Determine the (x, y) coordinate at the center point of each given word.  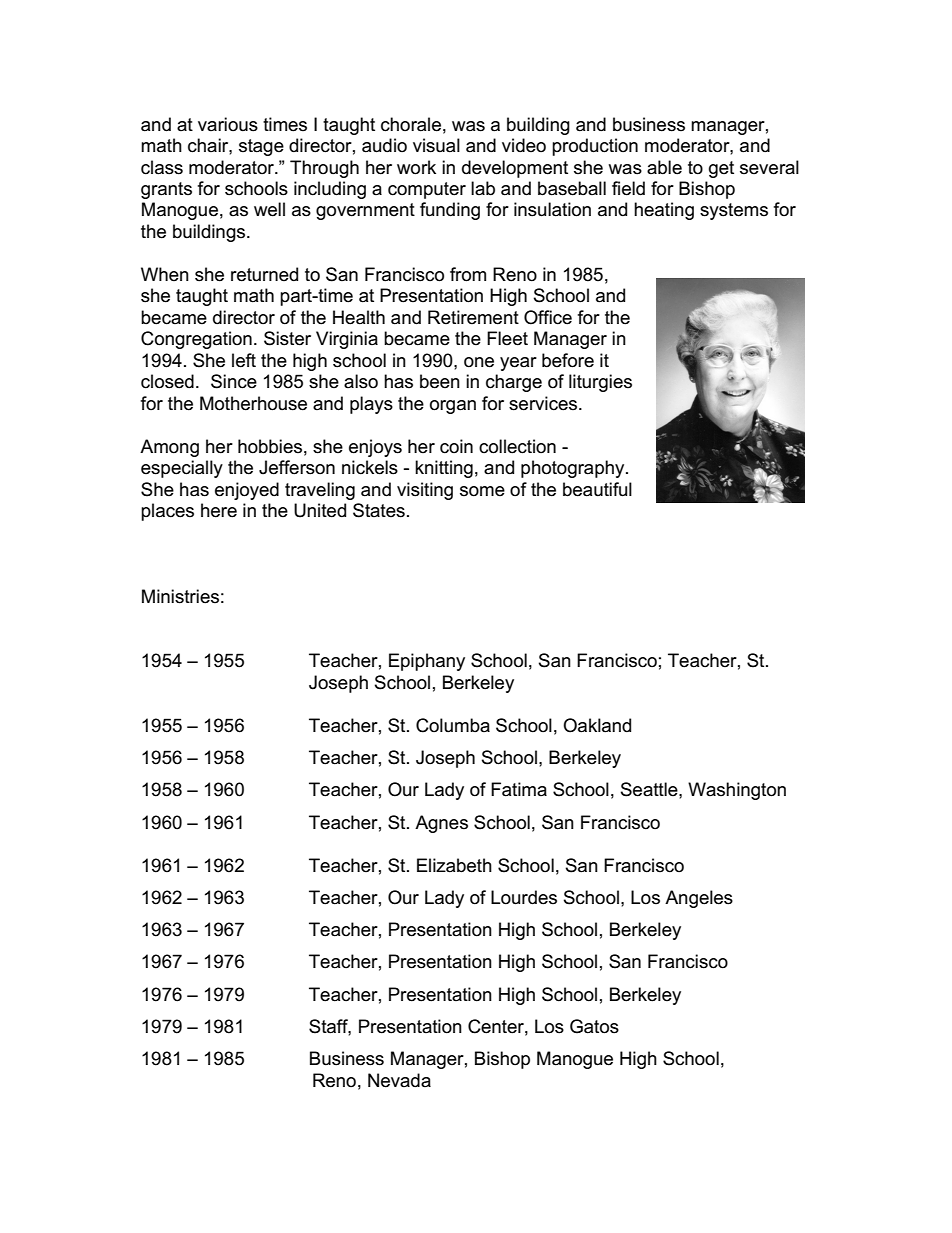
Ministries (180, 596)
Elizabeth (454, 865)
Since (234, 381)
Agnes (441, 824)
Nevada (399, 1080)
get (721, 169)
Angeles (699, 899)
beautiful (597, 489)
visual (436, 145)
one (479, 362)
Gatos (594, 1026)
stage (261, 147)
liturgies (600, 383)
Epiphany (427, 662)
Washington (737, 791)
